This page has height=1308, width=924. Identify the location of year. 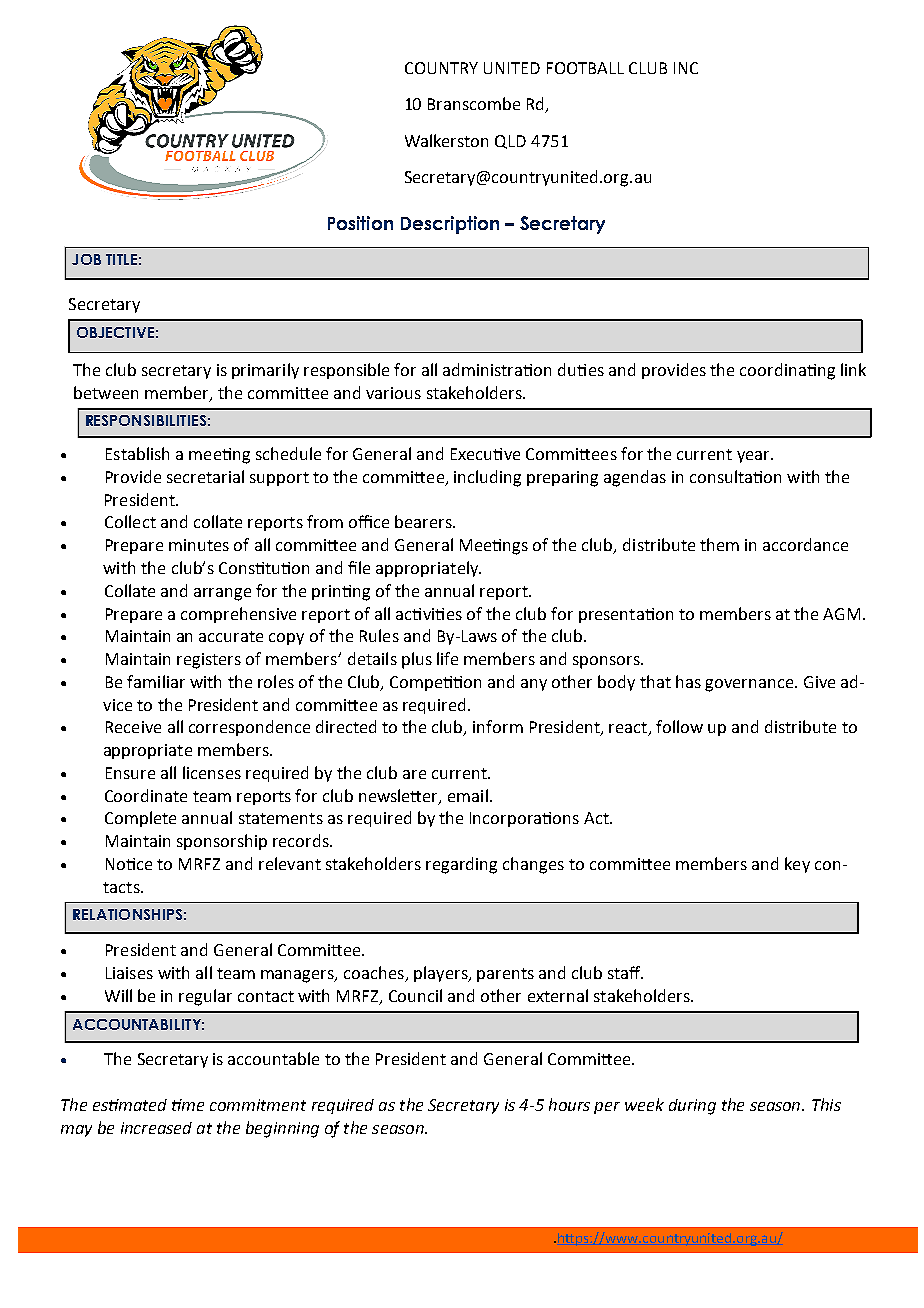
(754, 457).
